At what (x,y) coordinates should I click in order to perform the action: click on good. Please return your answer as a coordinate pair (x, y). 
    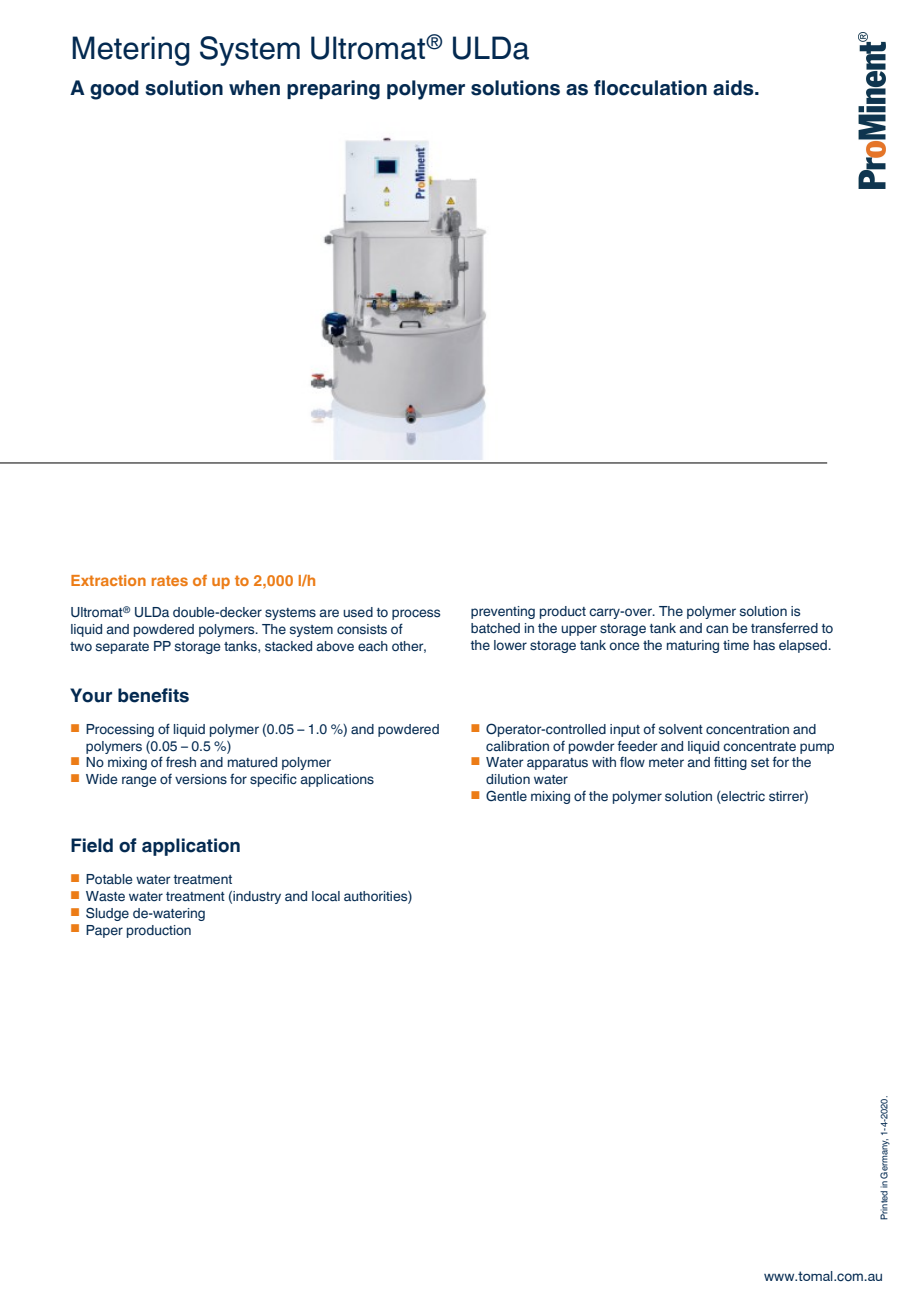
    Looking at the image, I should click on (114, 90).
